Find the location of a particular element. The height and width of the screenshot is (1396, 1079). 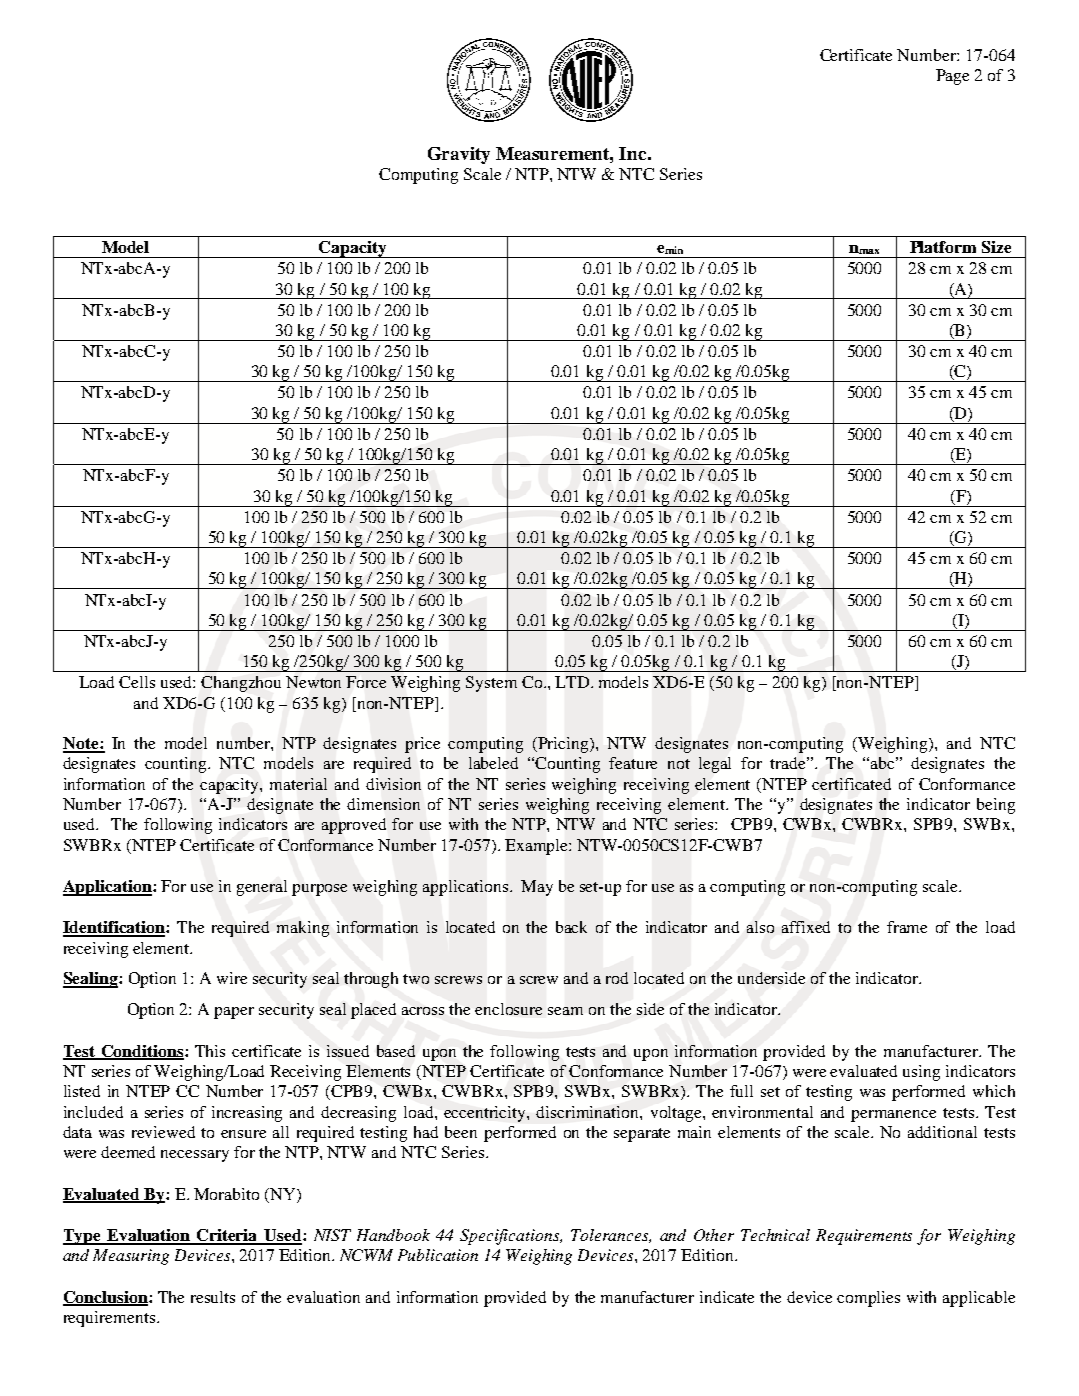

Gravity is located at coordinates (459, 155).
